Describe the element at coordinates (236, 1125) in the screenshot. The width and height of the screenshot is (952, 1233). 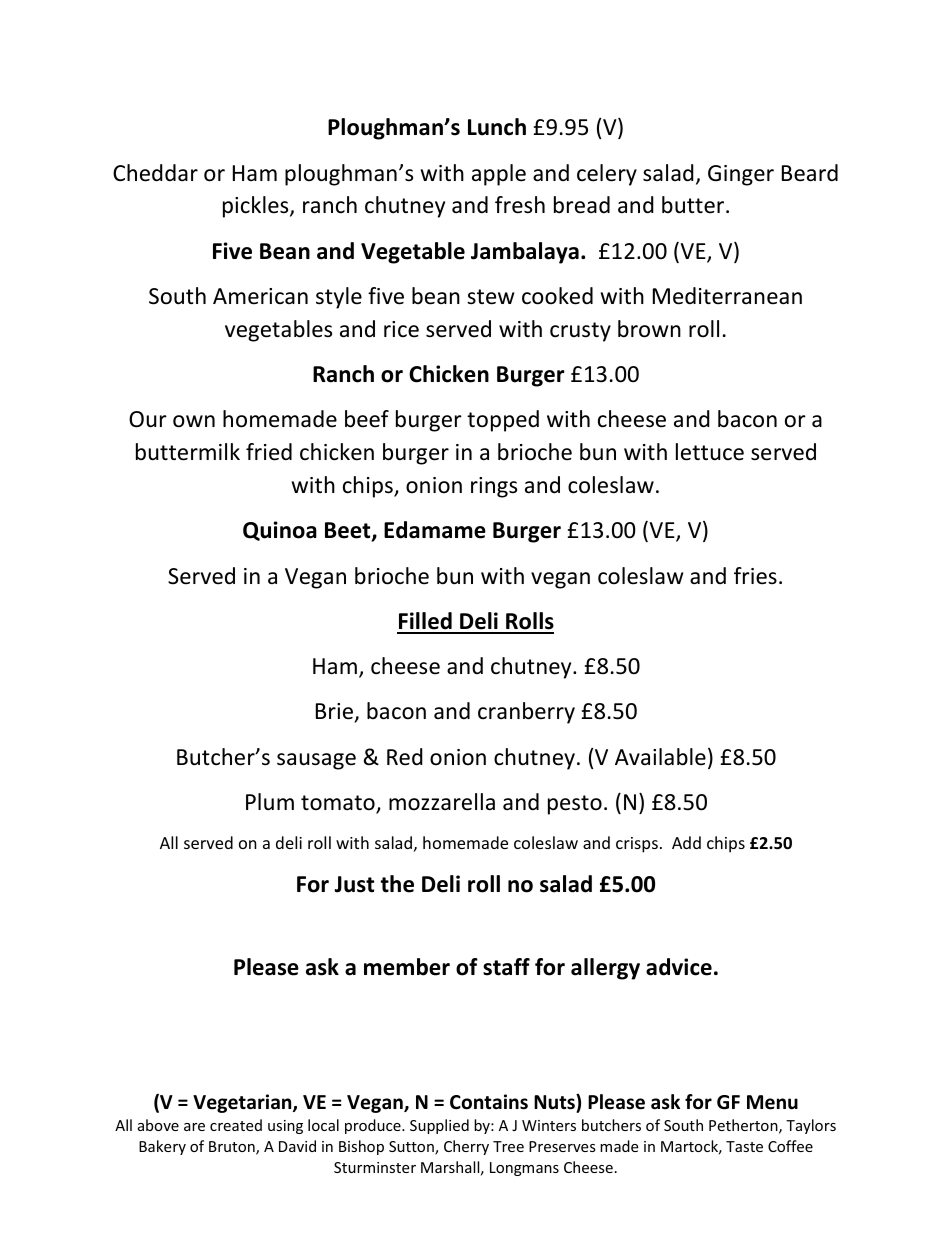
I see `created` at that location.
